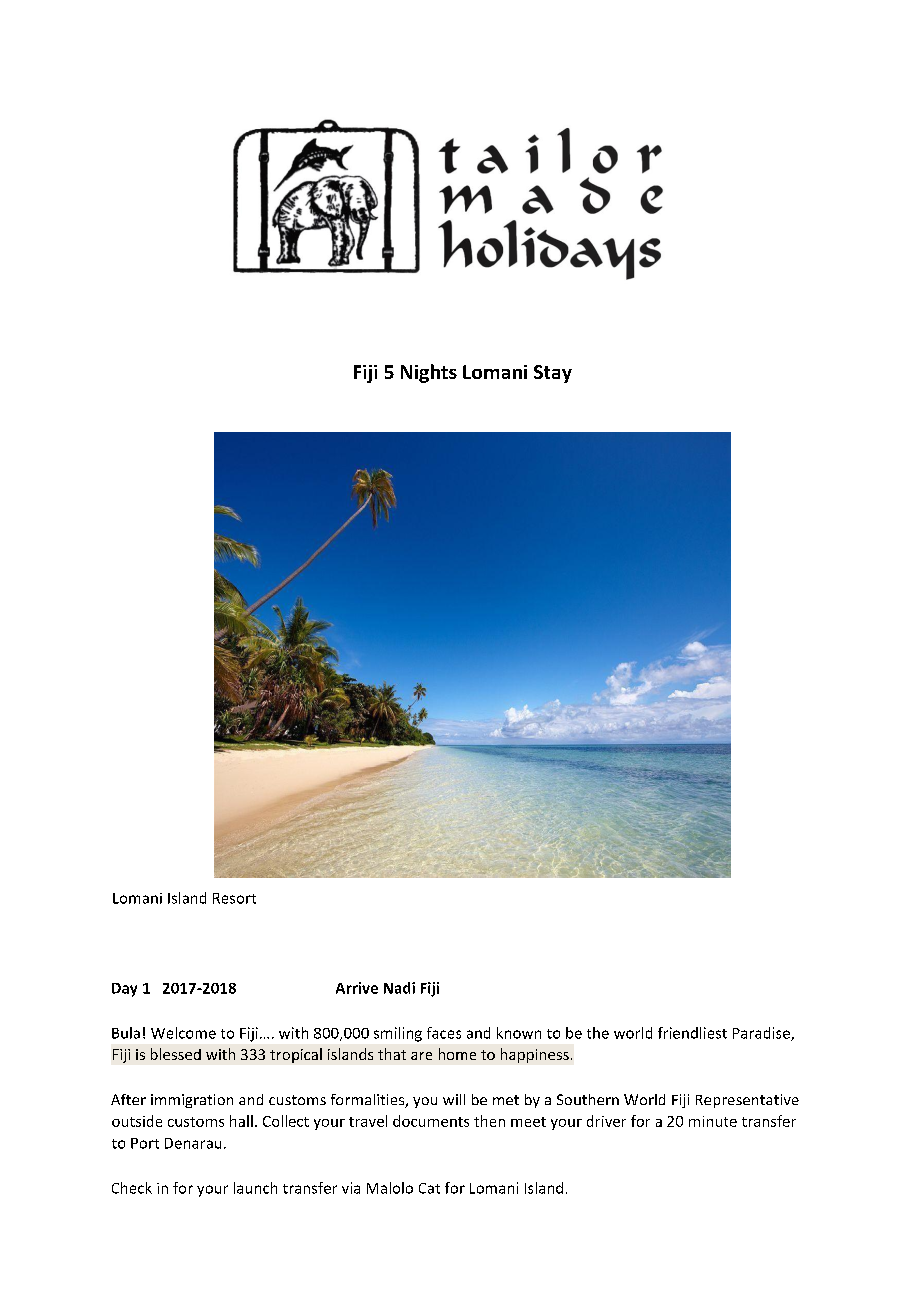 This screenshot has height=1308, width=924. I want to click on Nights, so click(429, 373).
